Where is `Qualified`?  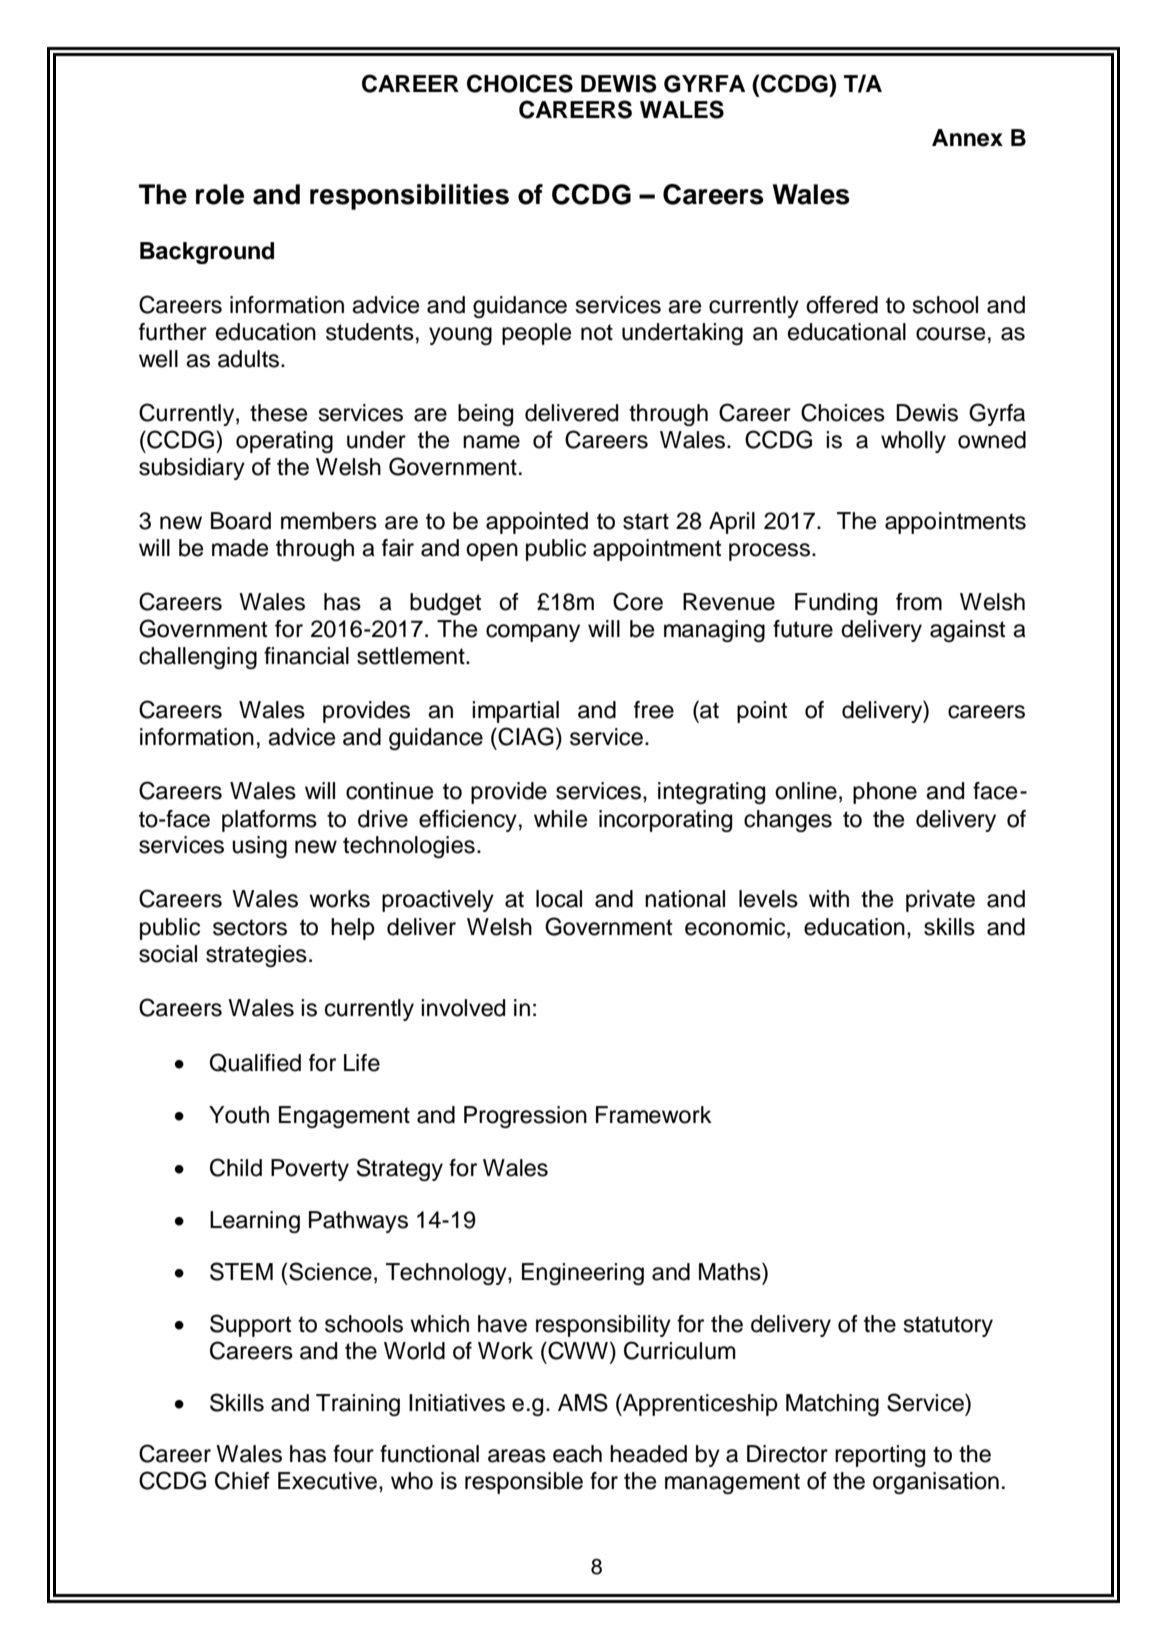
Qualified is located at coordinates (255, 1062).
